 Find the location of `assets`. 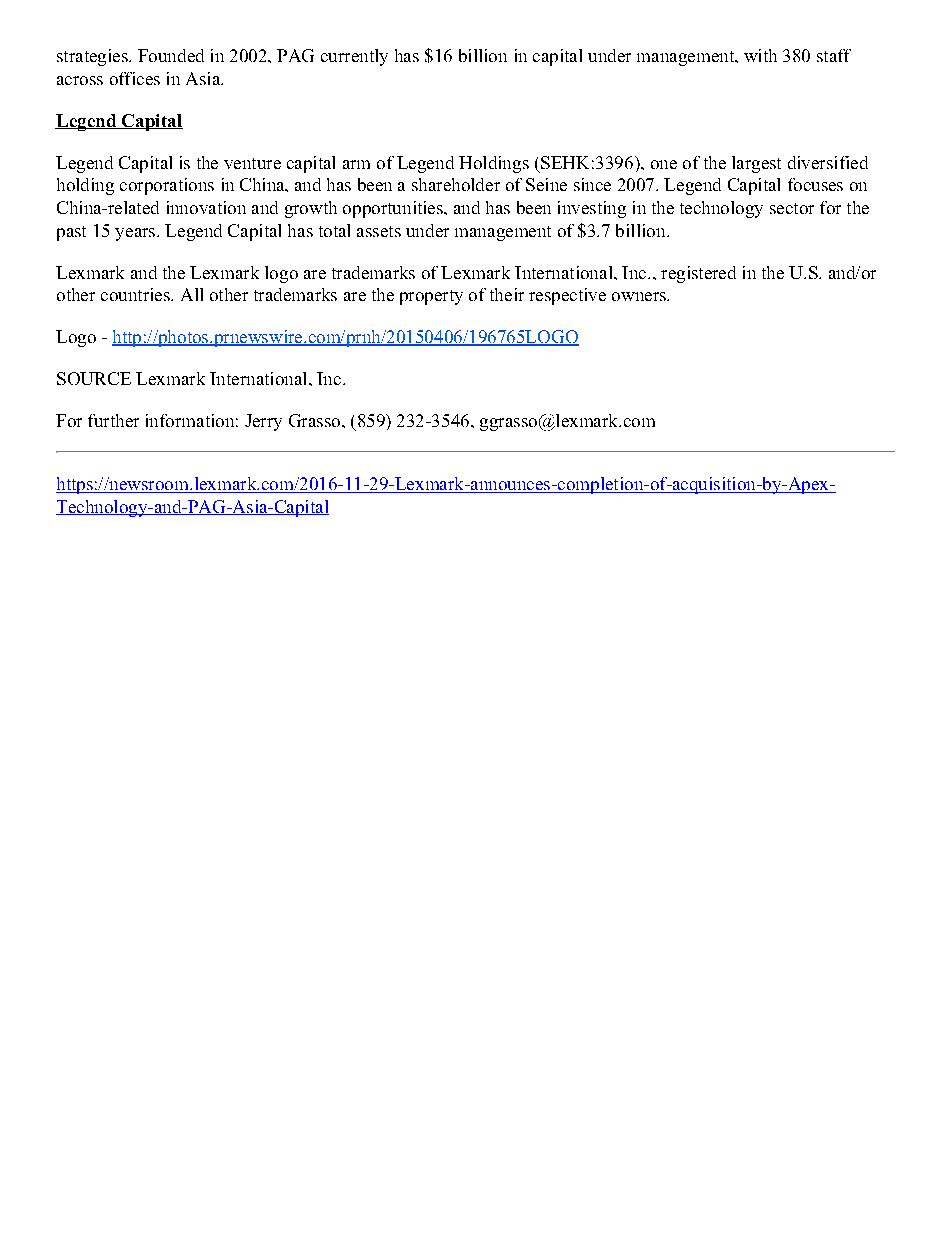

assets is located at coordinates (379, 231).
